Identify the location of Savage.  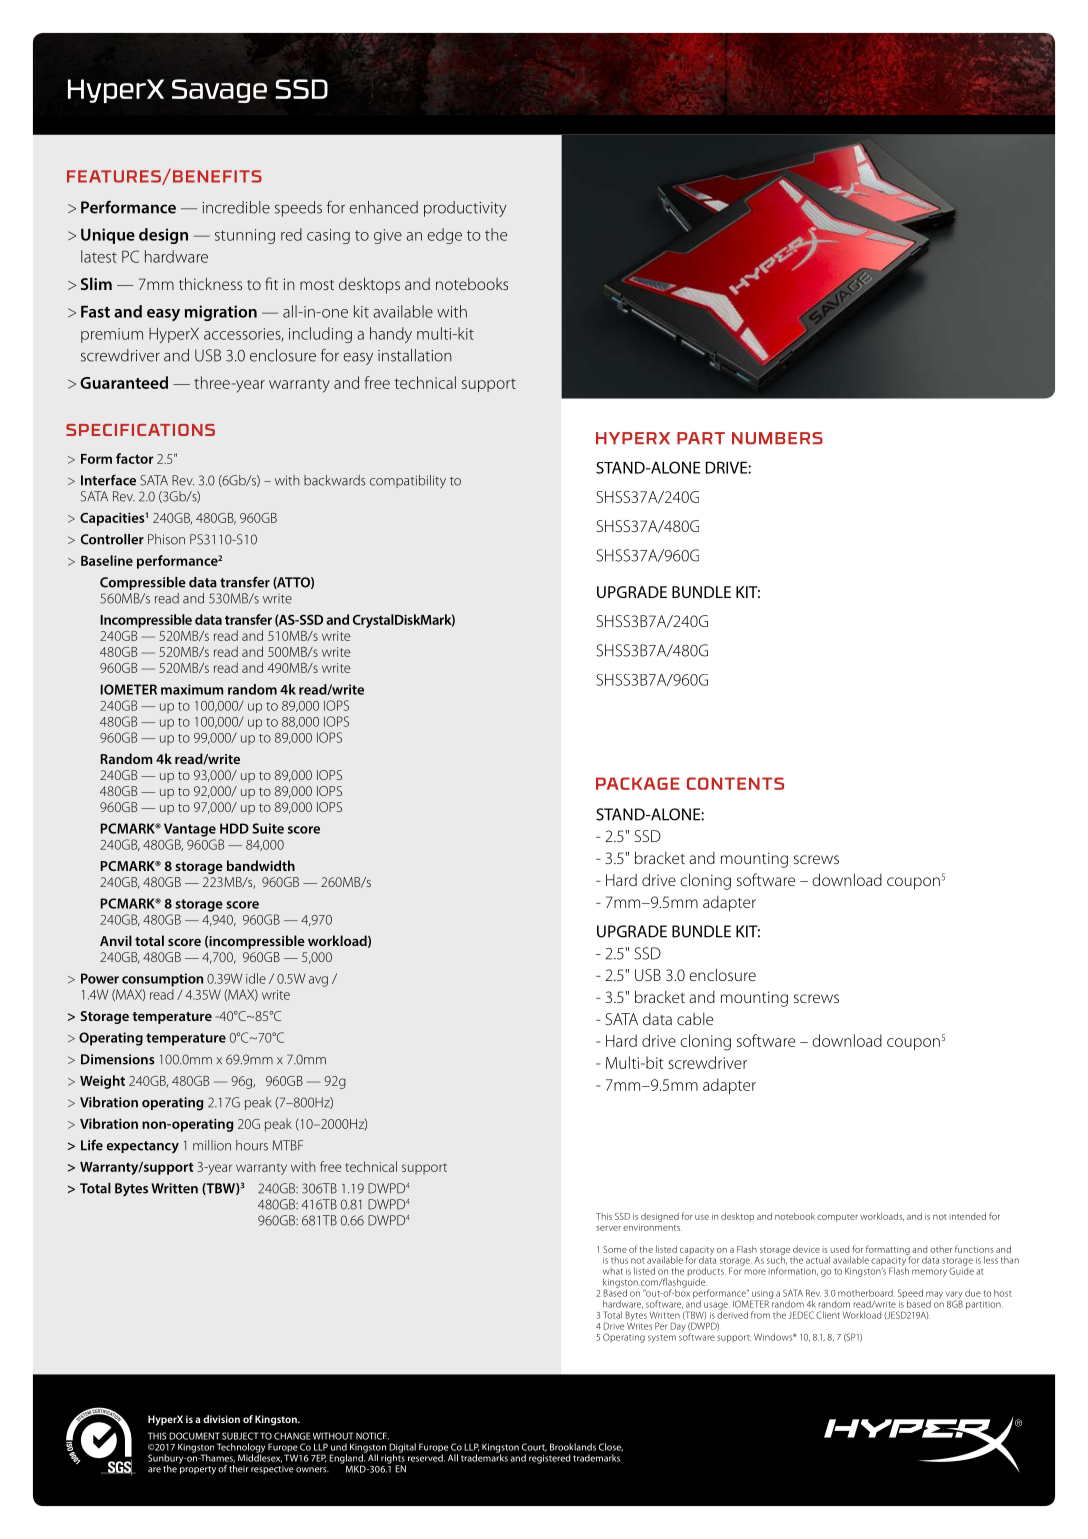
(219, 91).
